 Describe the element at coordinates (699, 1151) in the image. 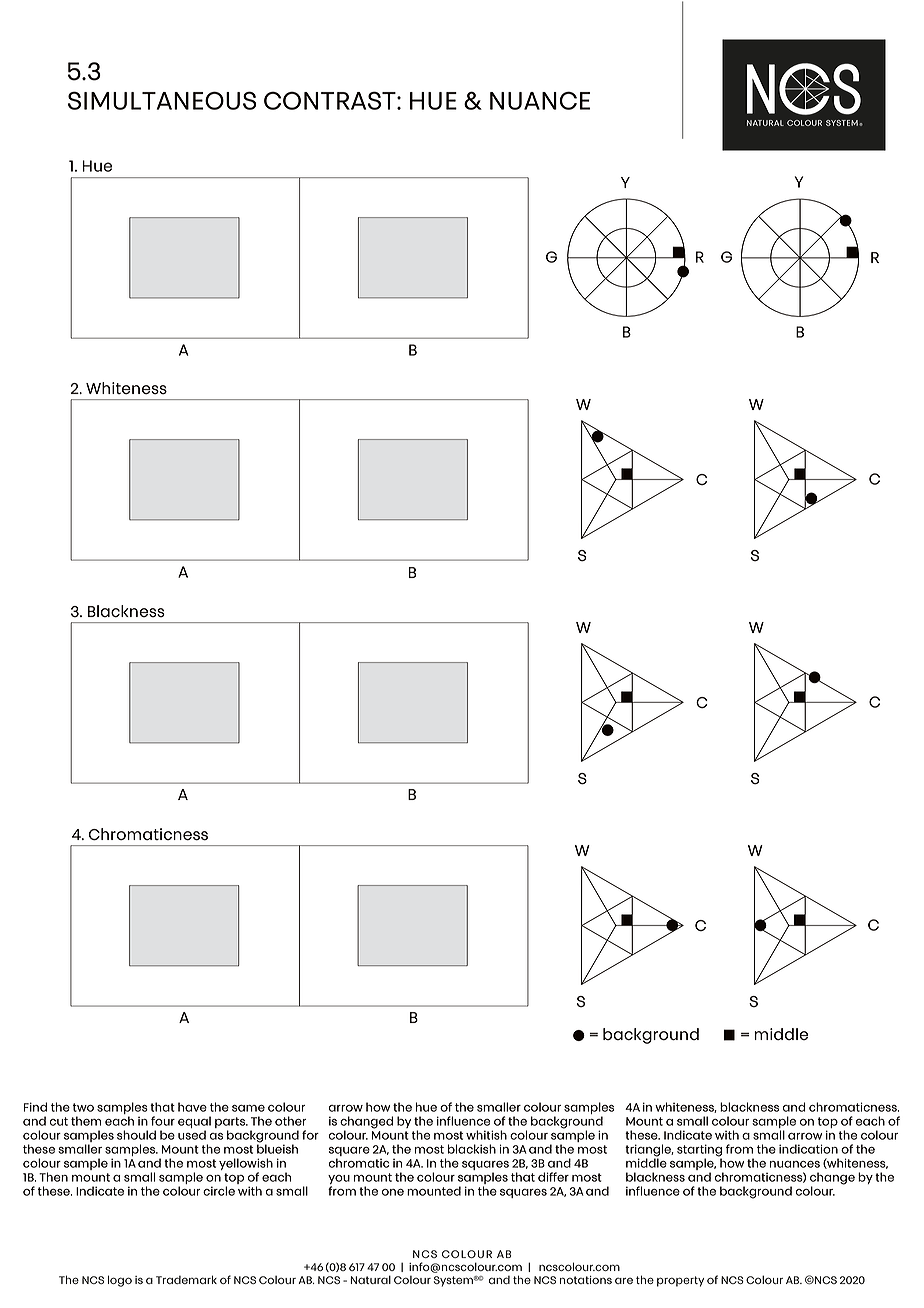

I see `starting` at that location.
